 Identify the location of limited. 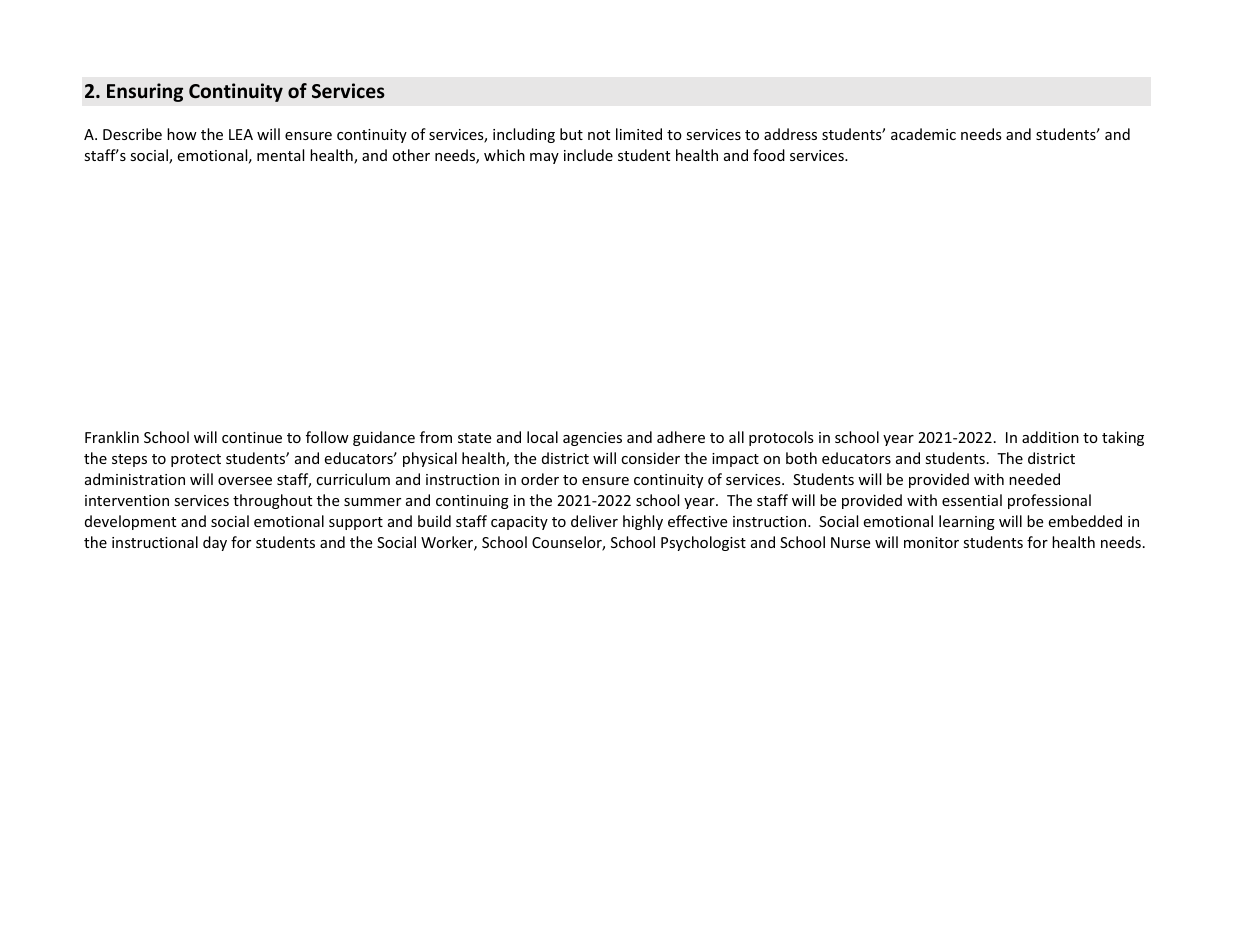
(639, 134).
